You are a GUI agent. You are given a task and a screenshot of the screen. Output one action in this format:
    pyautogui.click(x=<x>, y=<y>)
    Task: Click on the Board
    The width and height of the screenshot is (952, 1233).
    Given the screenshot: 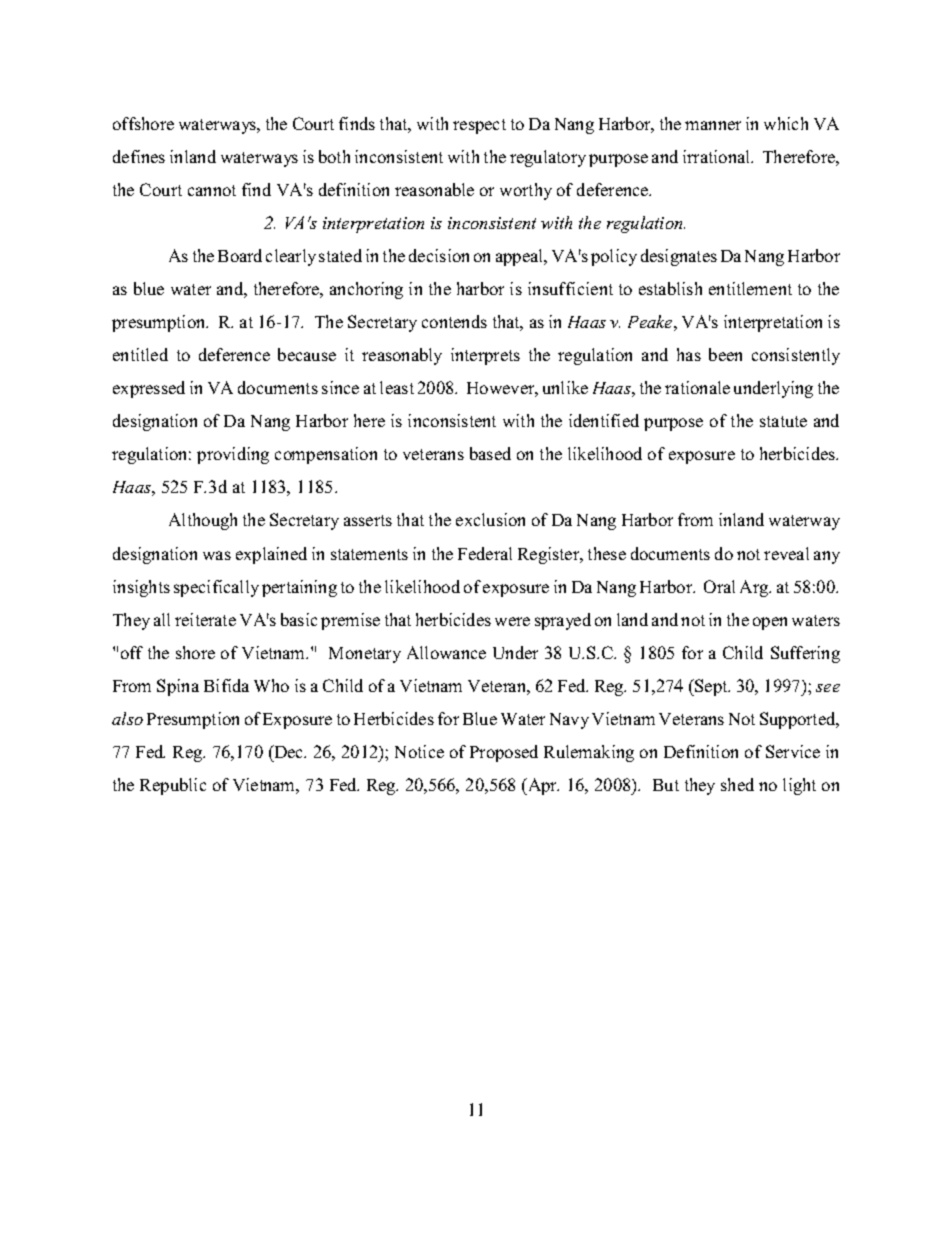 What is the action you would take?
    pyautogui.click(x=240, y=255)
